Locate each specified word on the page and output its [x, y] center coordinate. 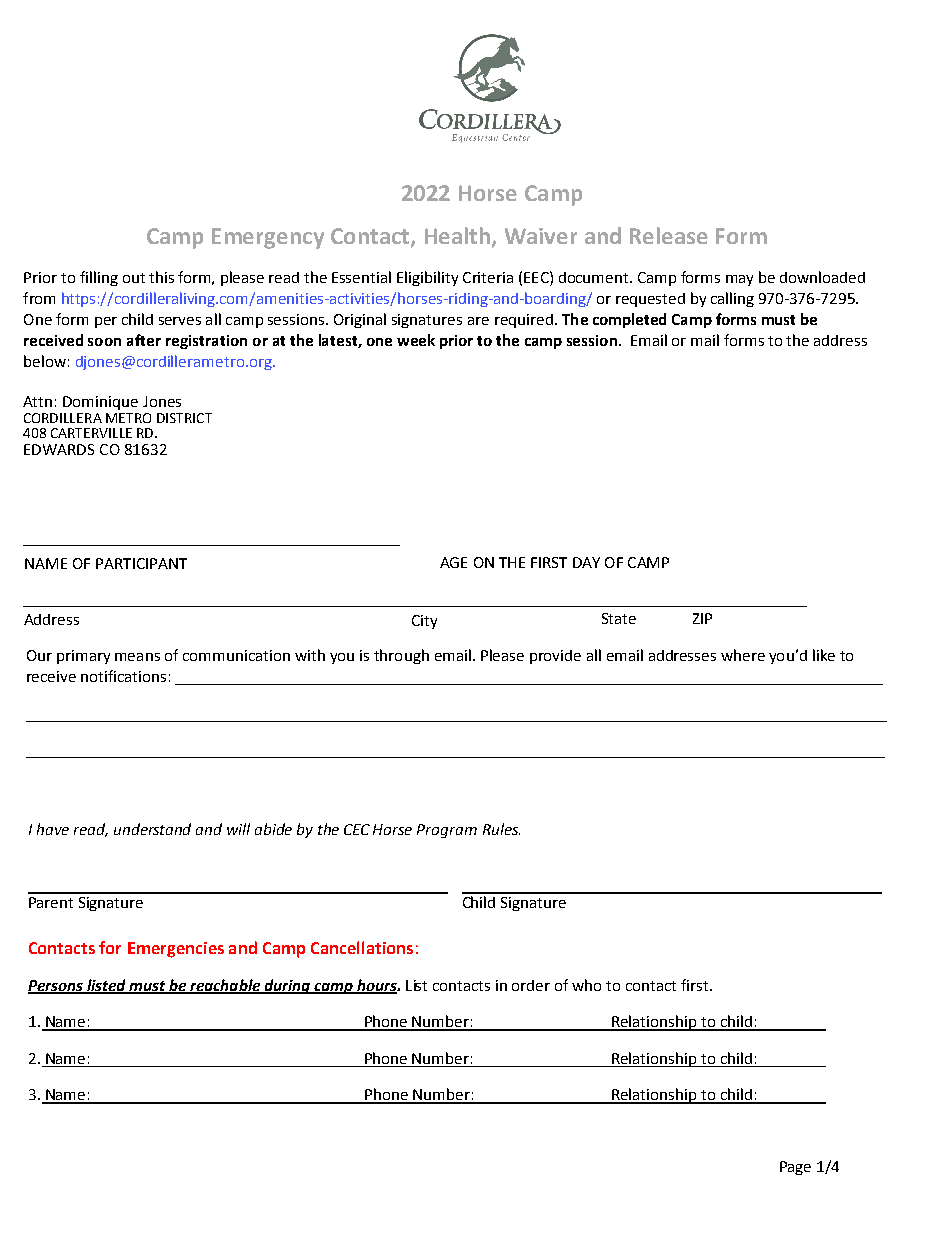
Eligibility [427, 278]
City [424, 622]
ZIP [702, 618]
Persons [56, 986]
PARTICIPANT [141, 563]
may [739, 280]
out [134, 278]
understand [152, 829]
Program [447, 831]
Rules [501, 829]
